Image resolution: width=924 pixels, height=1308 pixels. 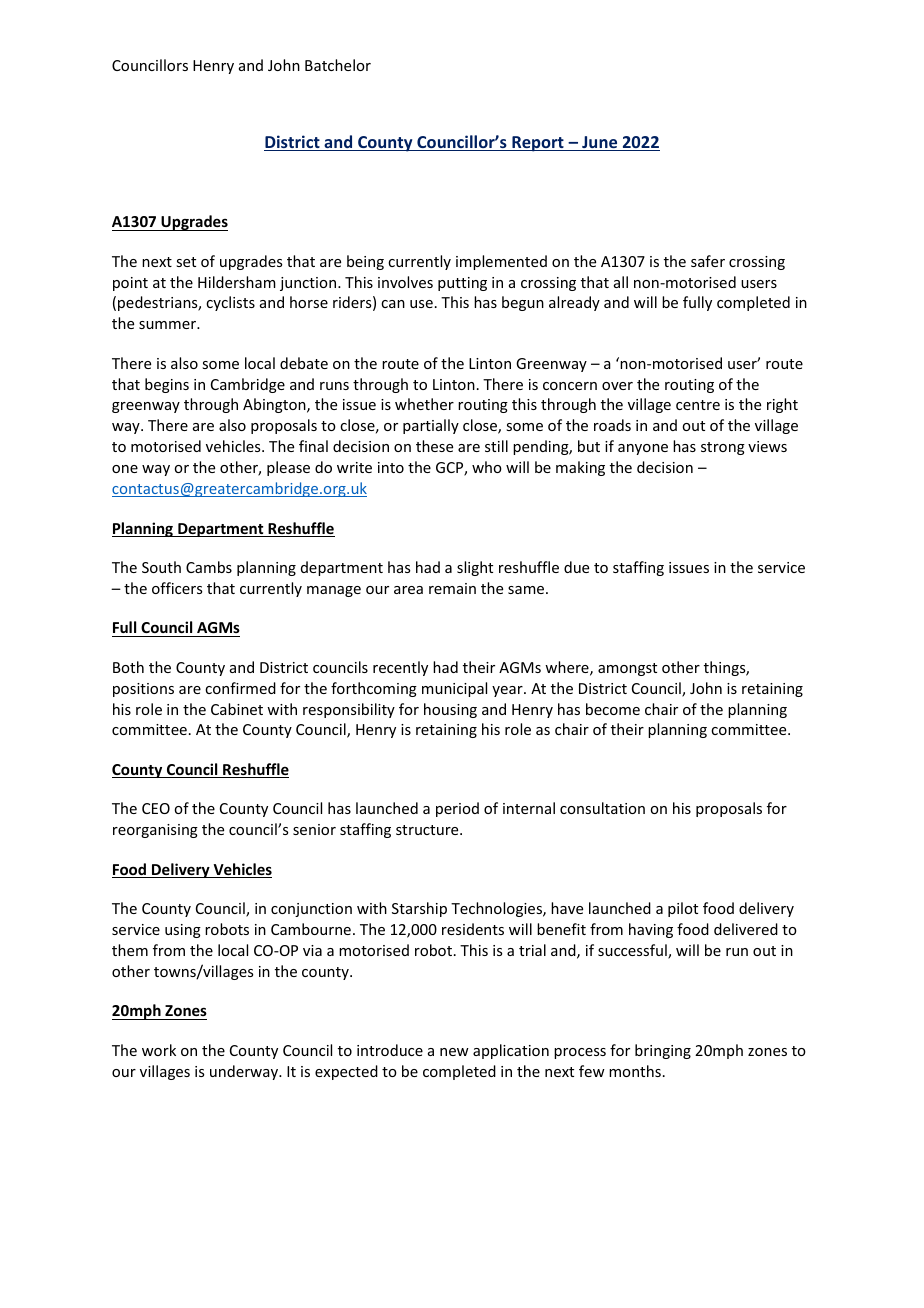 What do you see at coordinates (177, 588) in the screenshot?
I see `officers` at bounding box center [177, 588].
